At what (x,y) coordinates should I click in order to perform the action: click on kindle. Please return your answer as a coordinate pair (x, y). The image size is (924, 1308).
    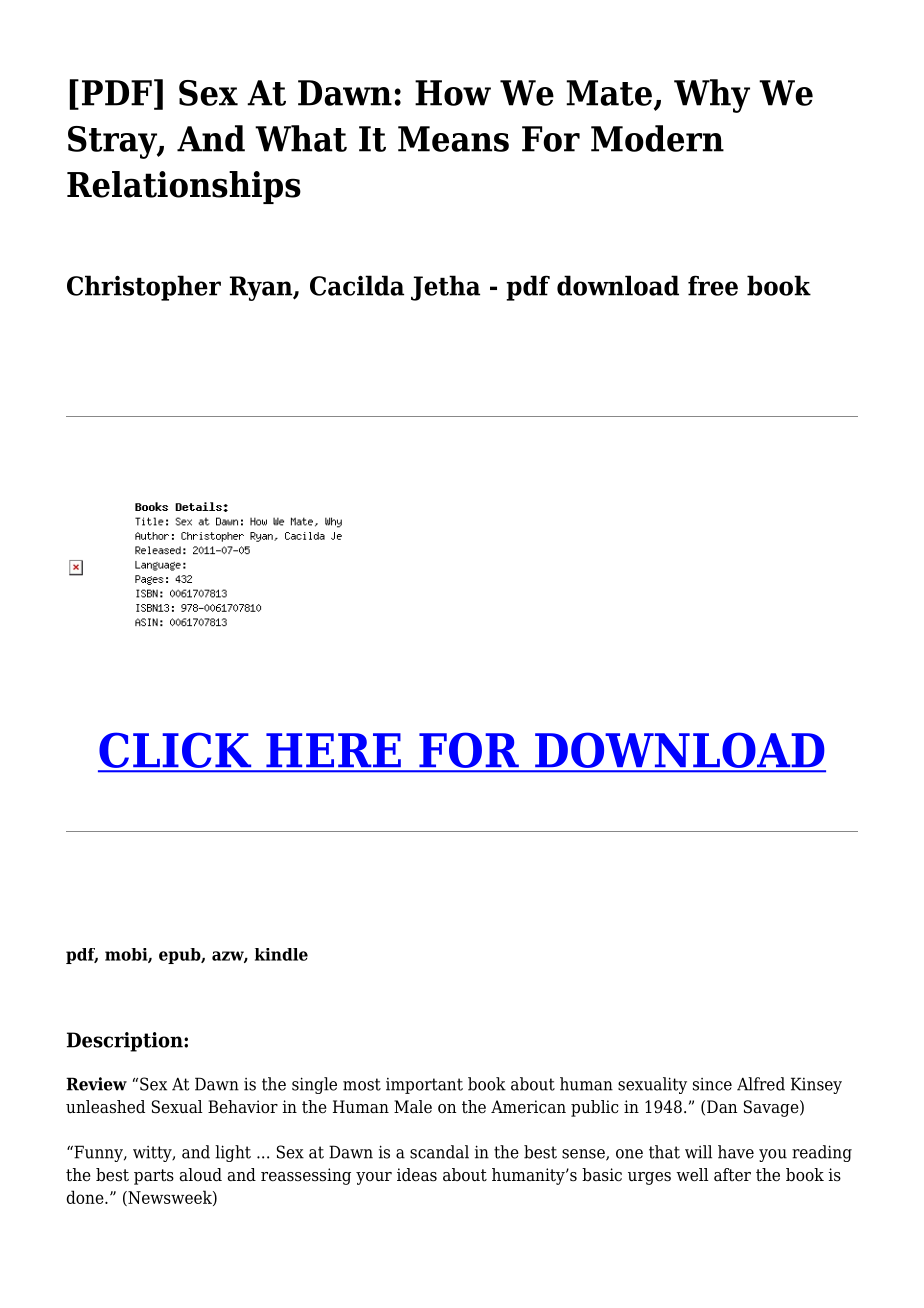
    Looking at the image, I should click on (281, 954).
